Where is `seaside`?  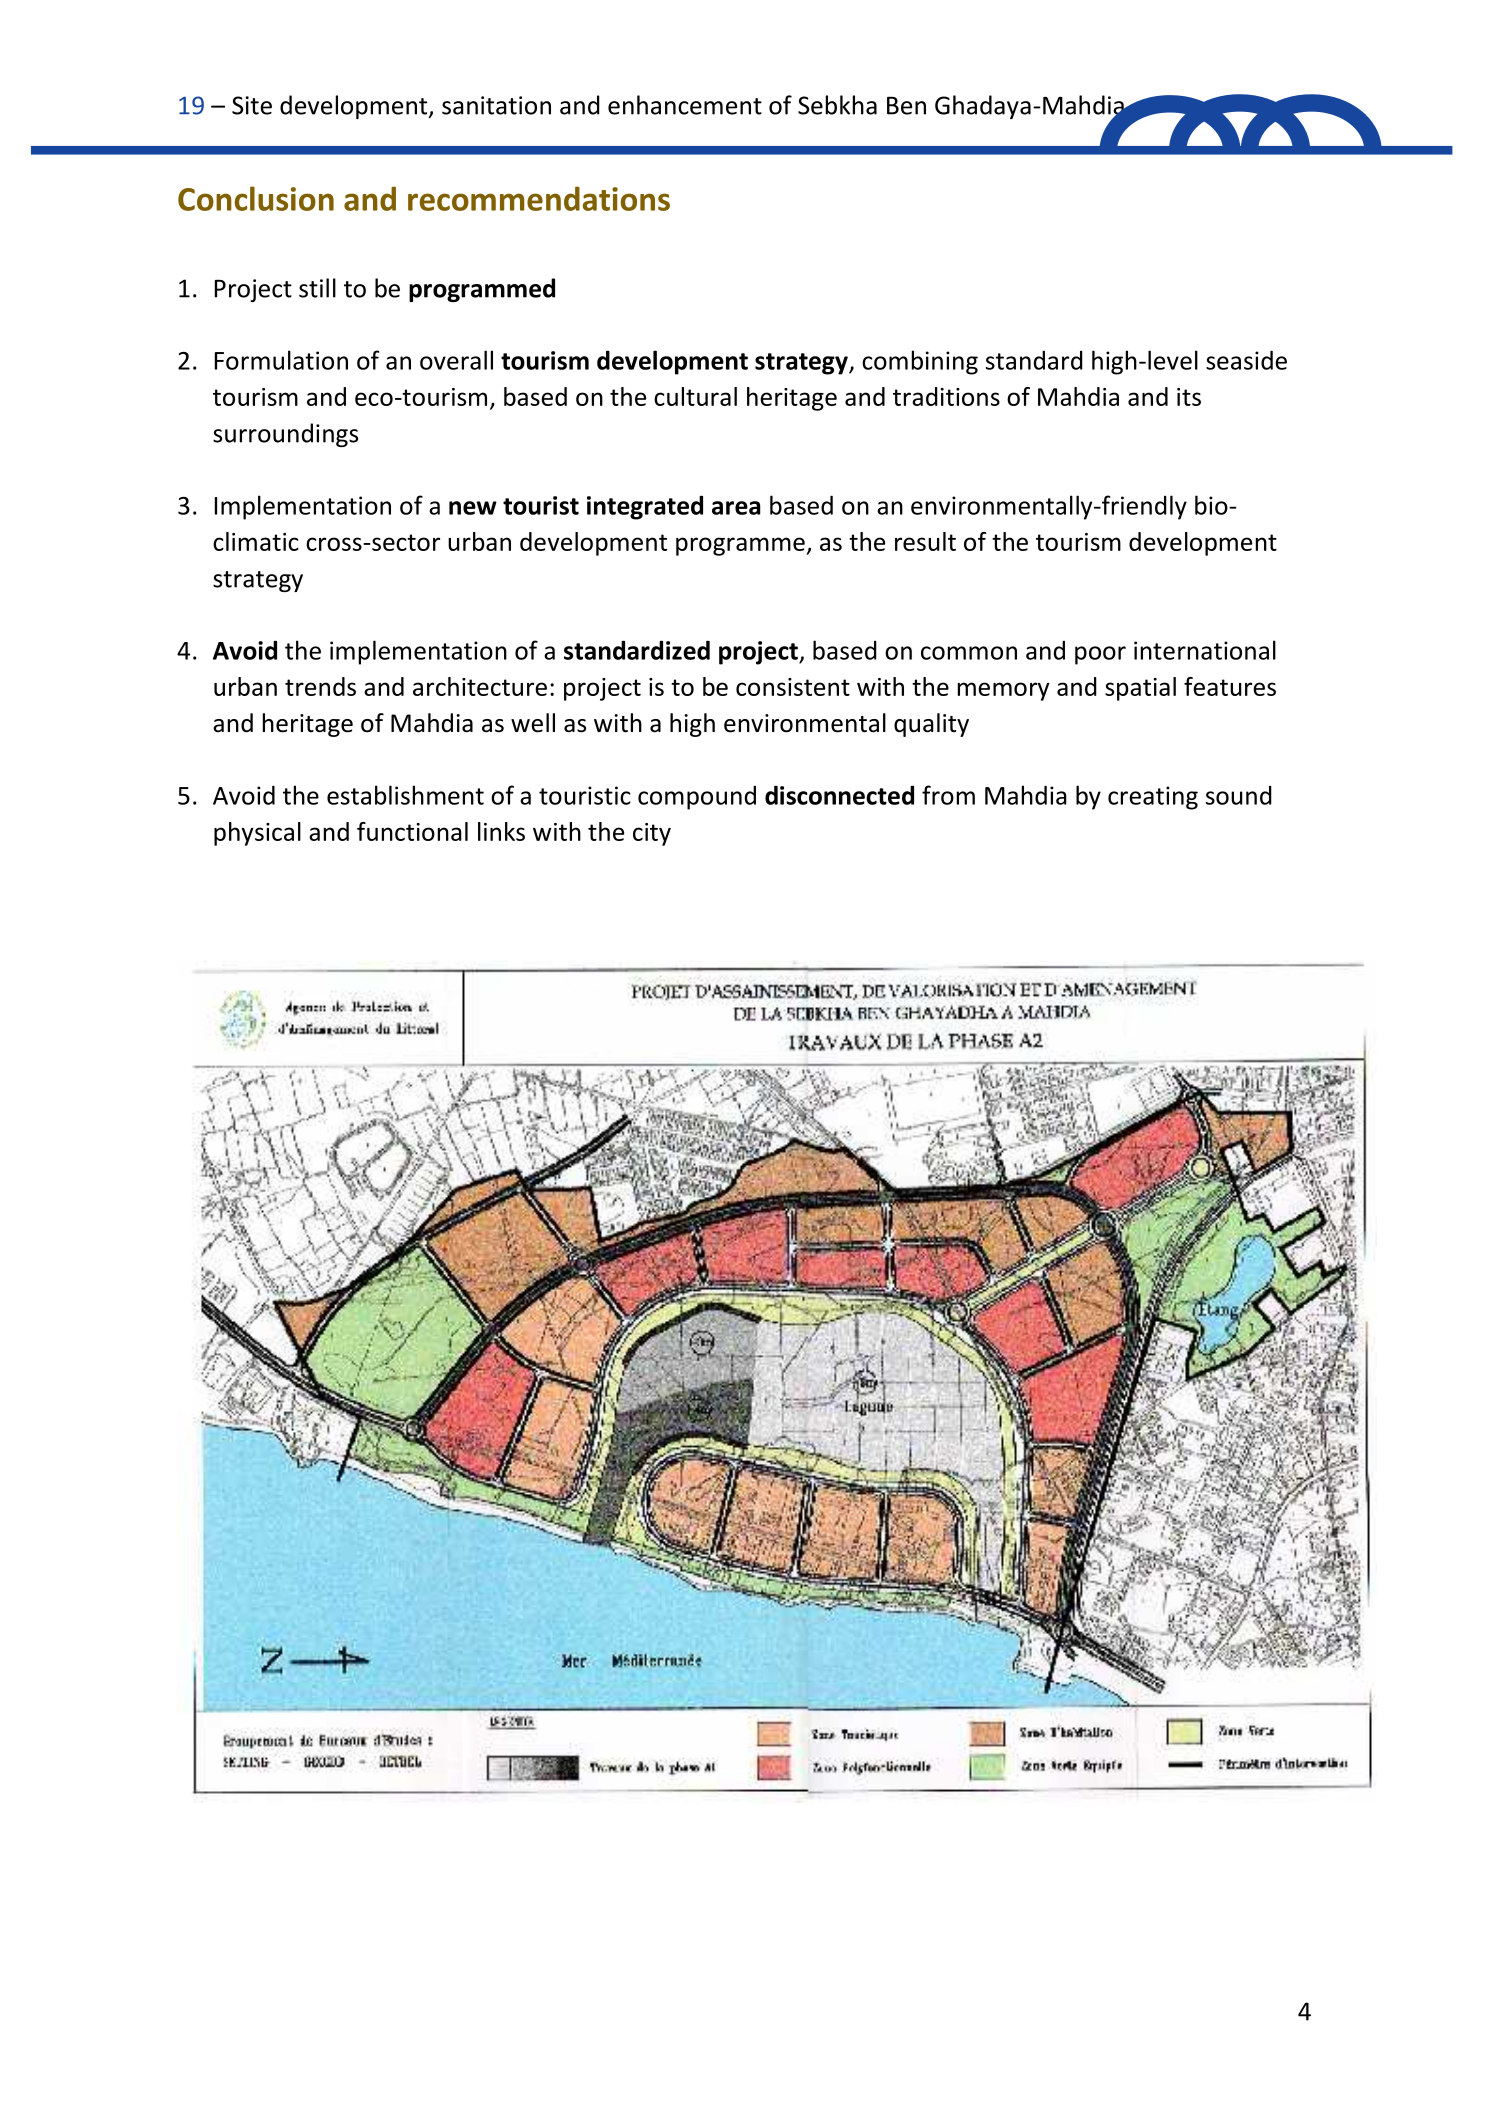 seaside is located at coordinates (1246, 360).
